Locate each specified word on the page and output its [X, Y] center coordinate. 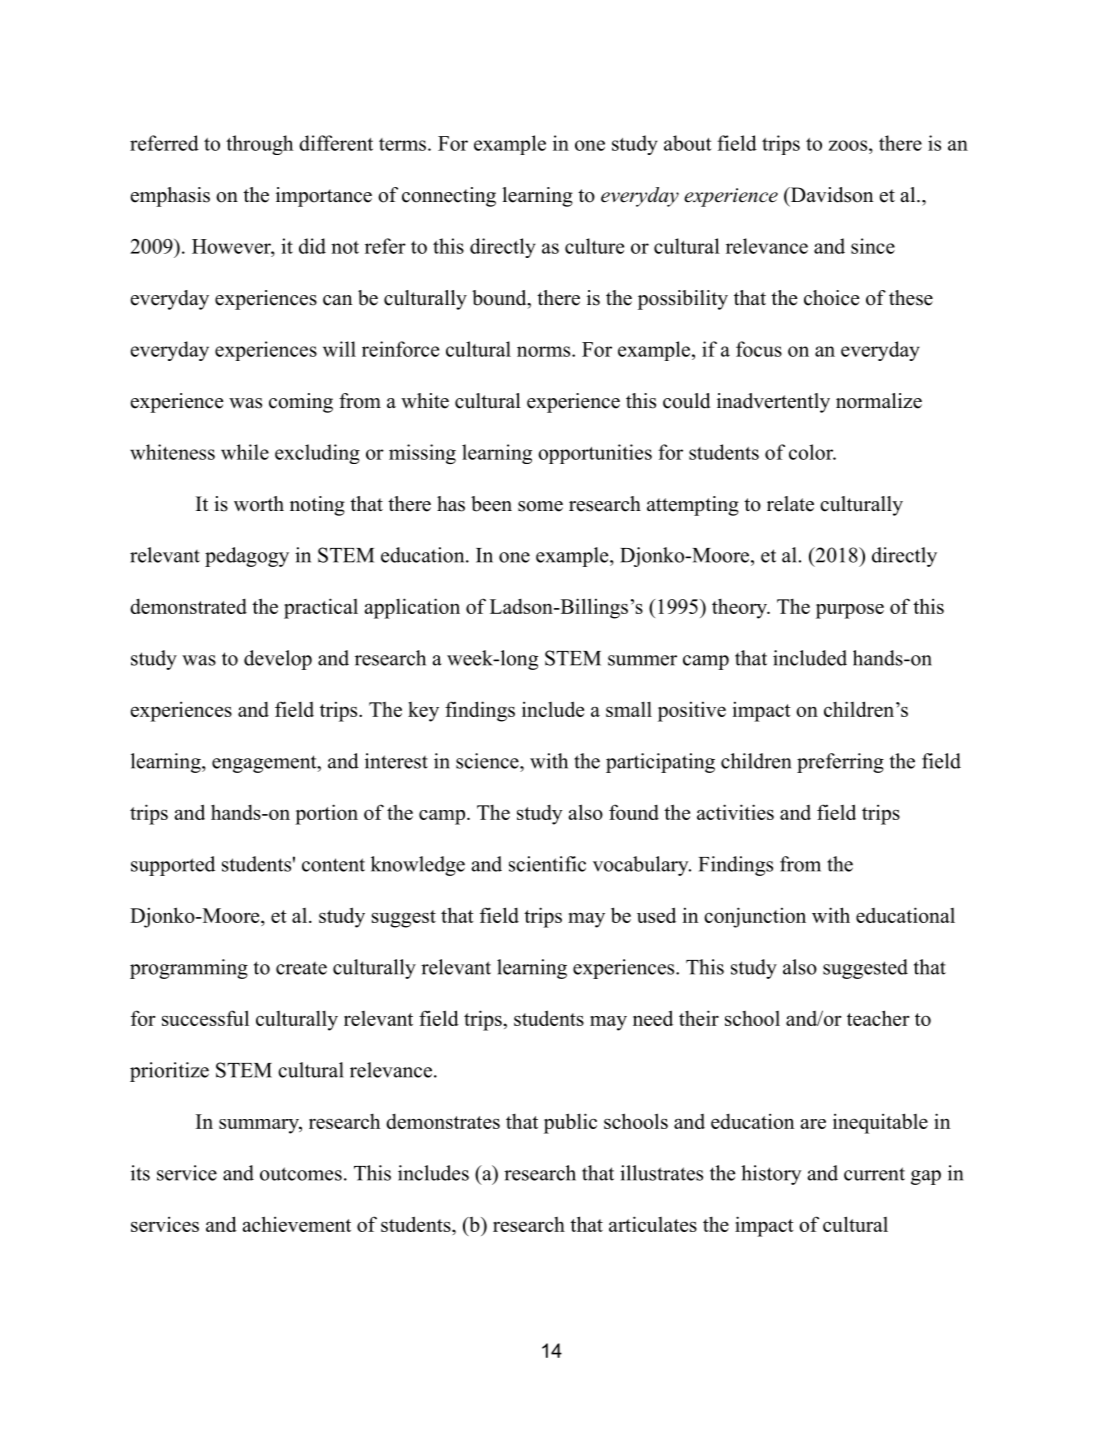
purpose [850, 611]
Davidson [830, 195]
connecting [449, 197]
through [259, 145]
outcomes [301, 1174]
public [570, 1123]
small [629, 709]
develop [278, 660]
